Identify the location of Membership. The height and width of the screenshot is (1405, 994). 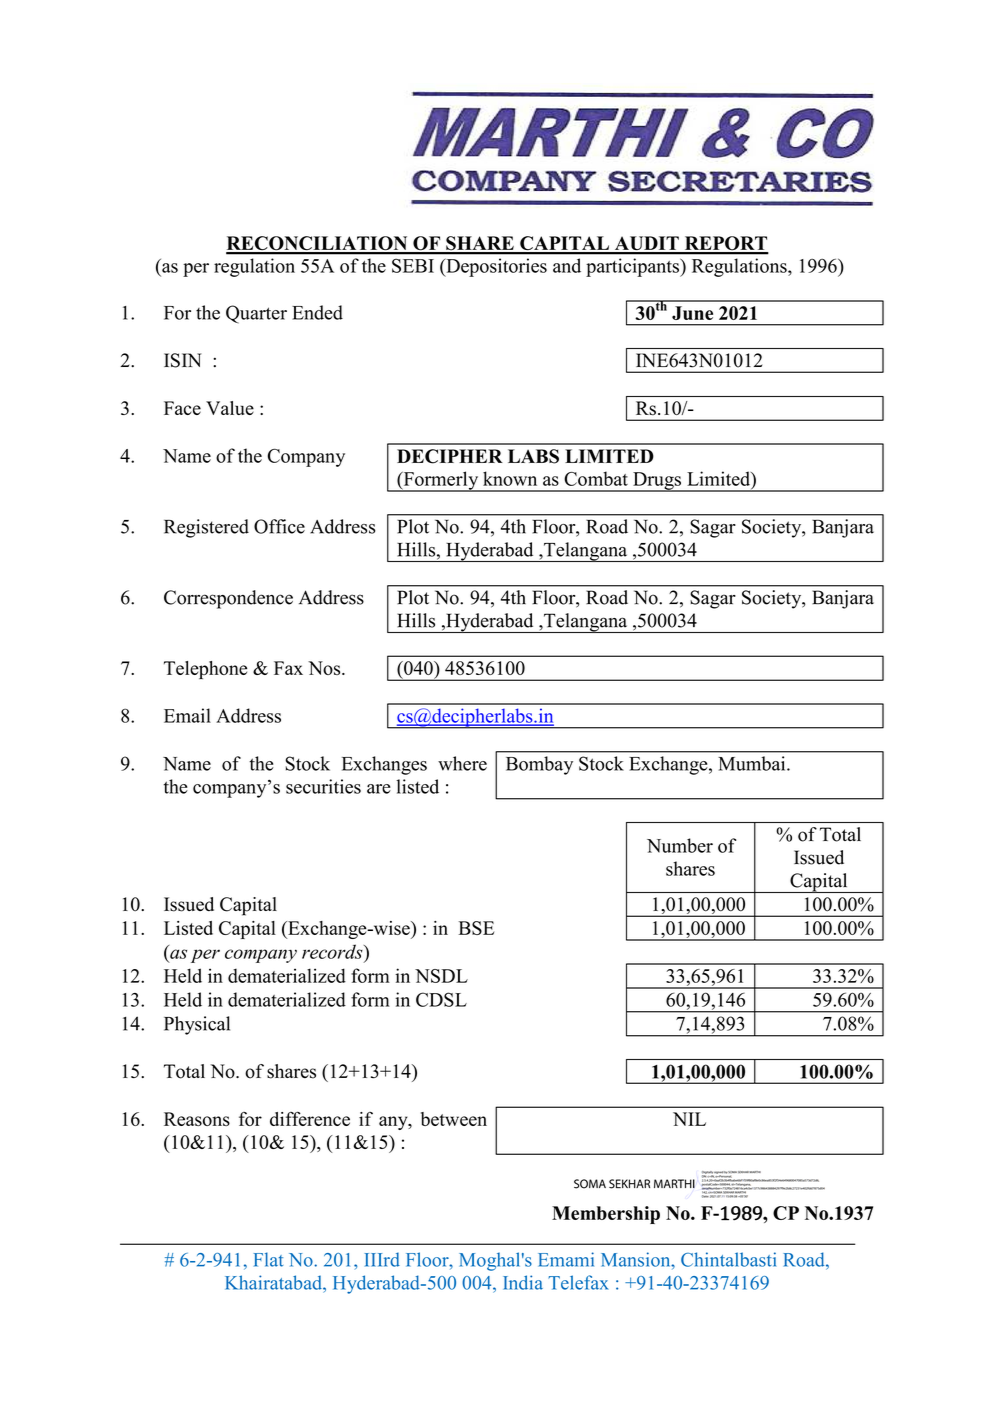
(606, 1215).
